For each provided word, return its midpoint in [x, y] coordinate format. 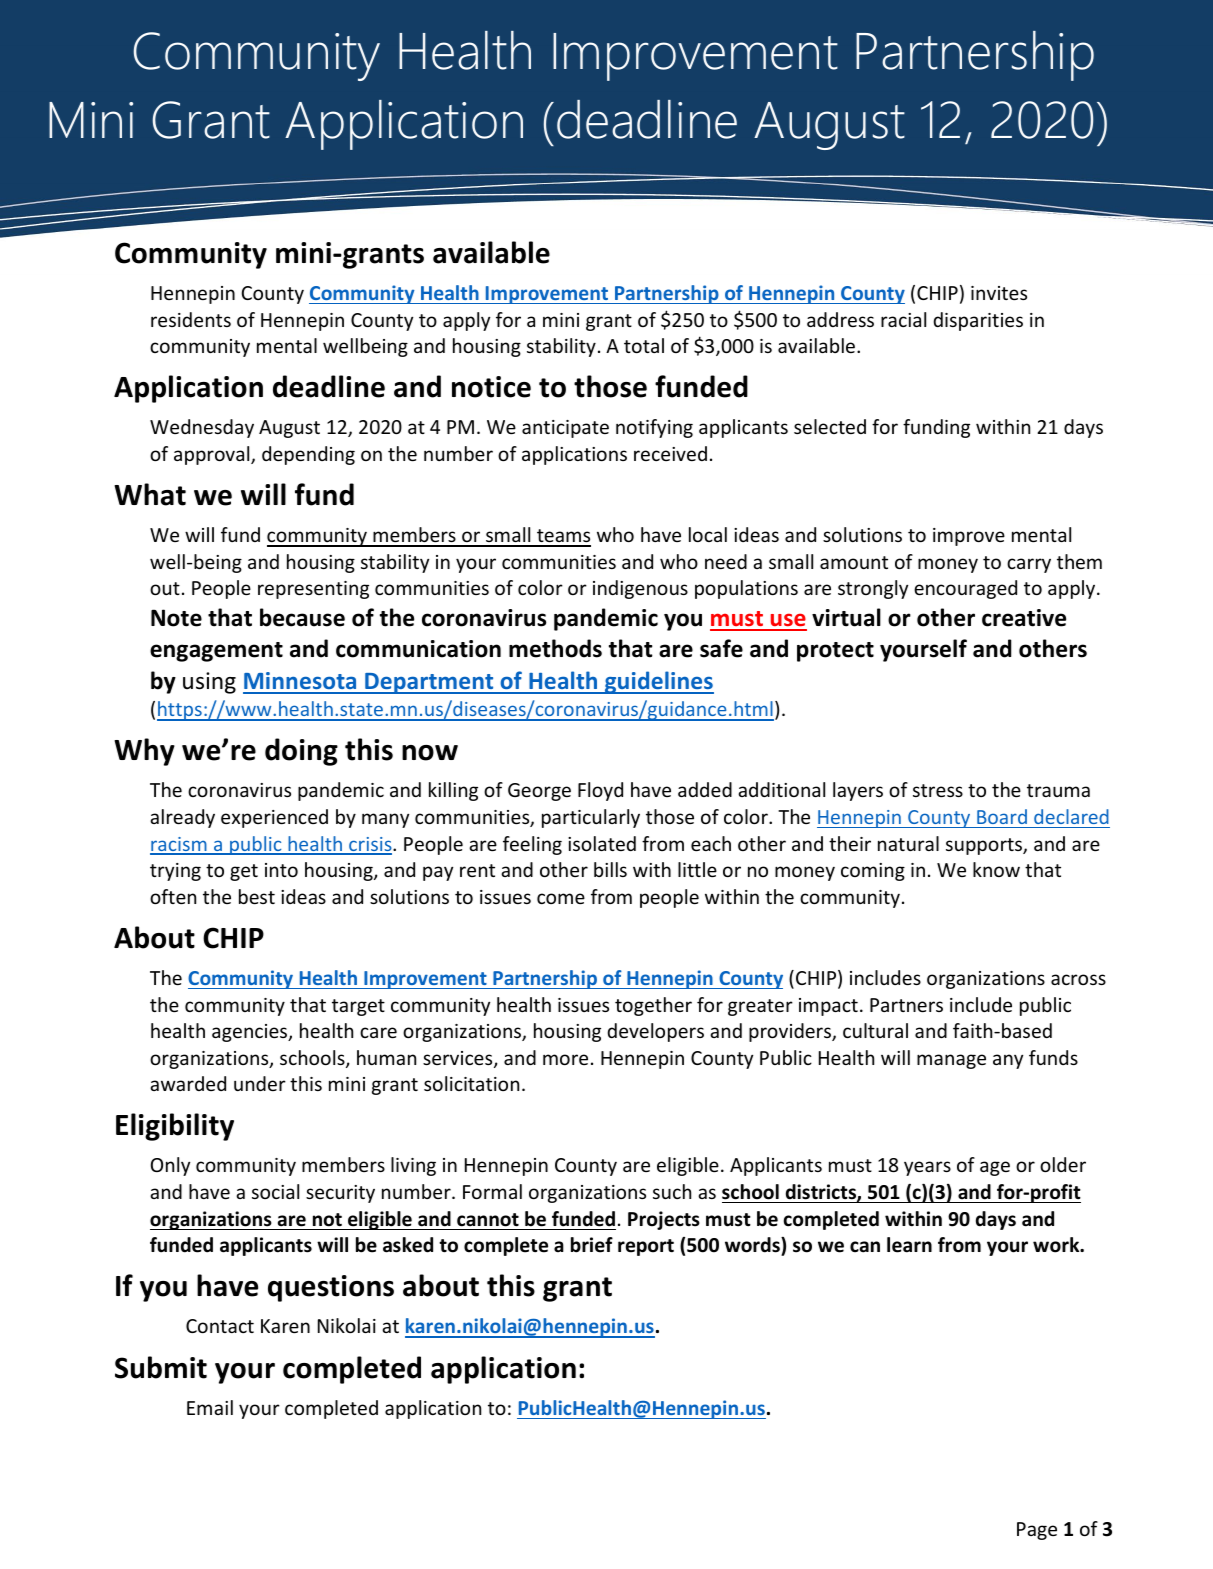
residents [191, 319]
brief [592, 1245]
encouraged [965, 589]
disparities [978, 321]
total [644, 345]
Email [210, 1407]
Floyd [600, 791]
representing [313, 590]
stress [938, 790]
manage [951, 1061]
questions [331, 1288]
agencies [251, 1033]
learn [909, 1245]
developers [655, 1032]
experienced [274, 818]
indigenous [640, 589]
